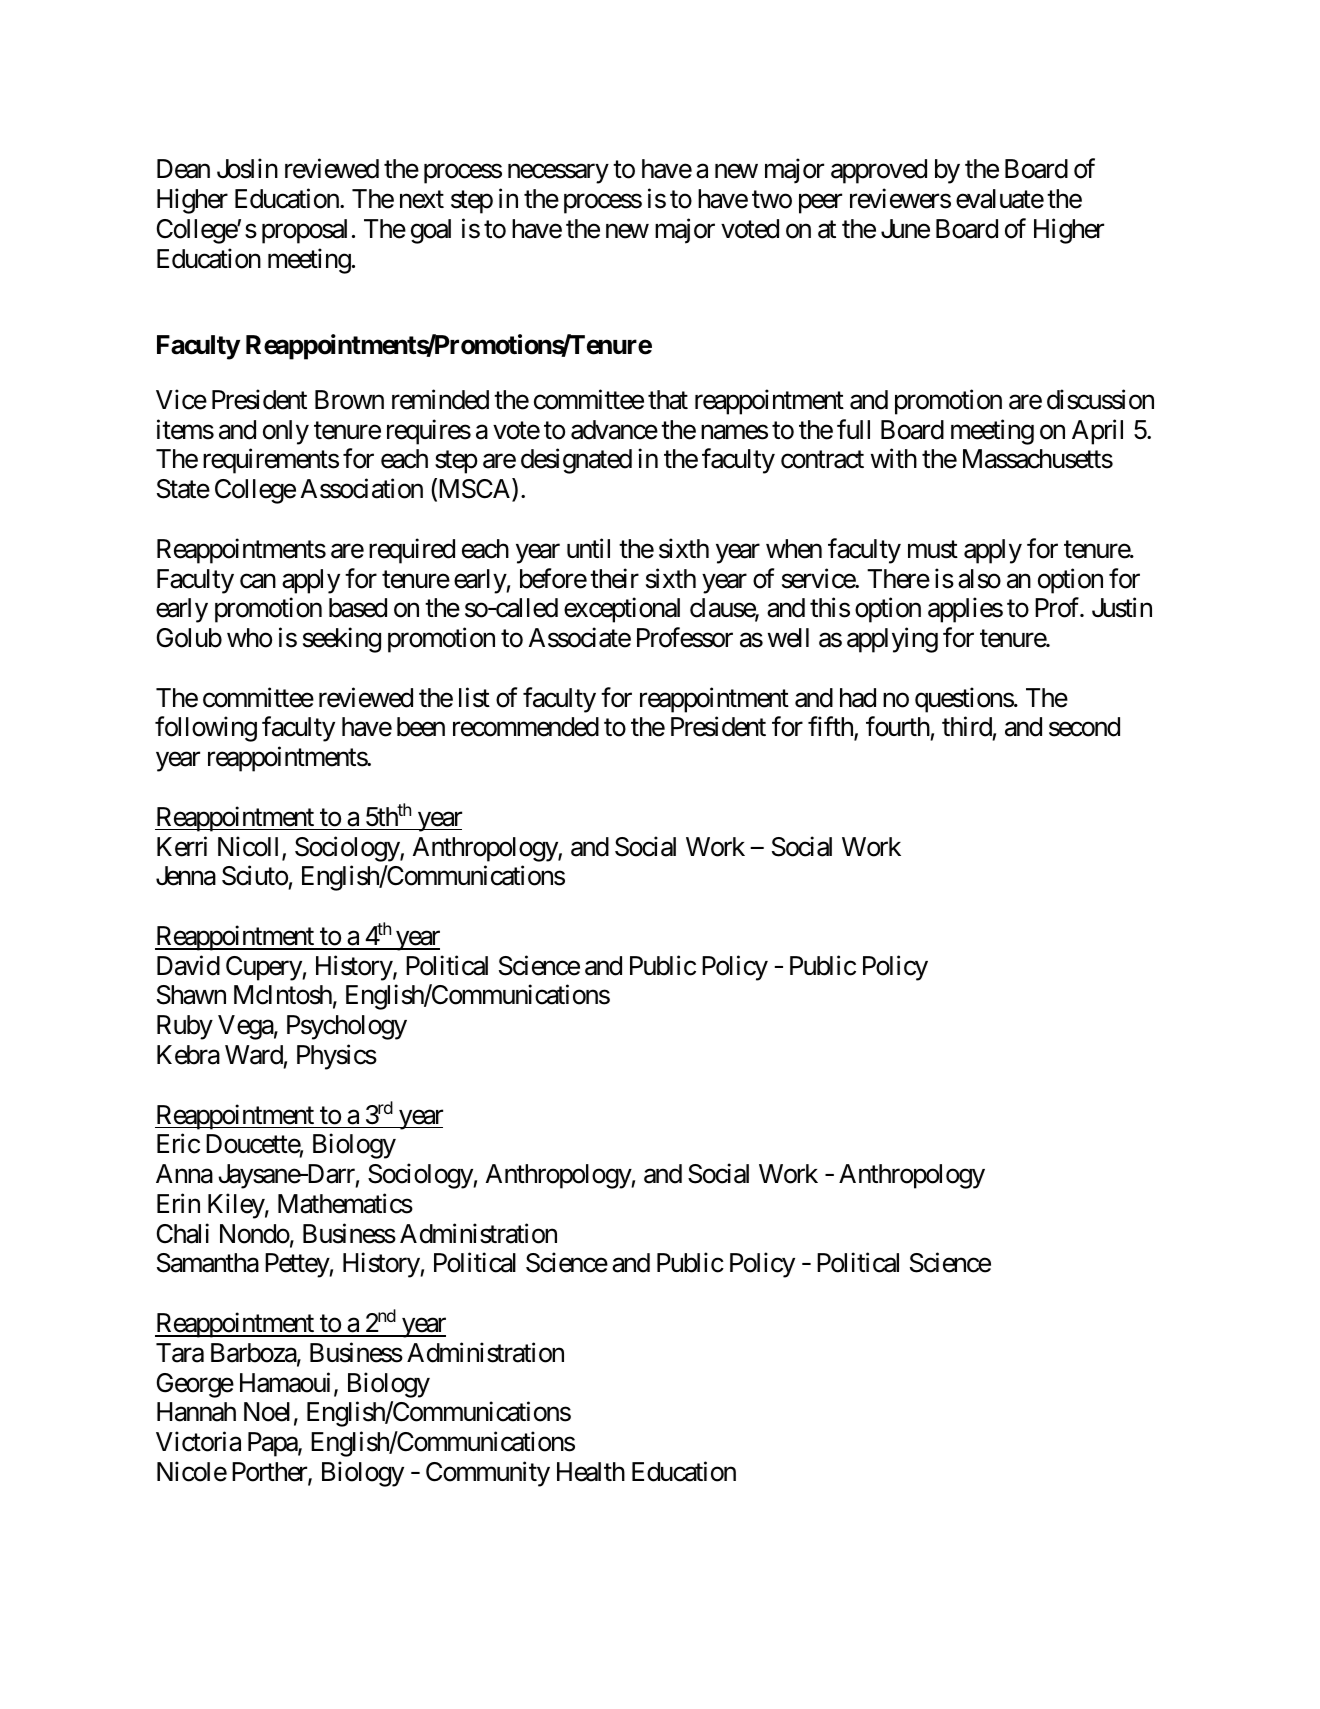  What do you see at coordinates (588, 548) in the screenshot?
I see `until` at bounding box center [588, 548].
